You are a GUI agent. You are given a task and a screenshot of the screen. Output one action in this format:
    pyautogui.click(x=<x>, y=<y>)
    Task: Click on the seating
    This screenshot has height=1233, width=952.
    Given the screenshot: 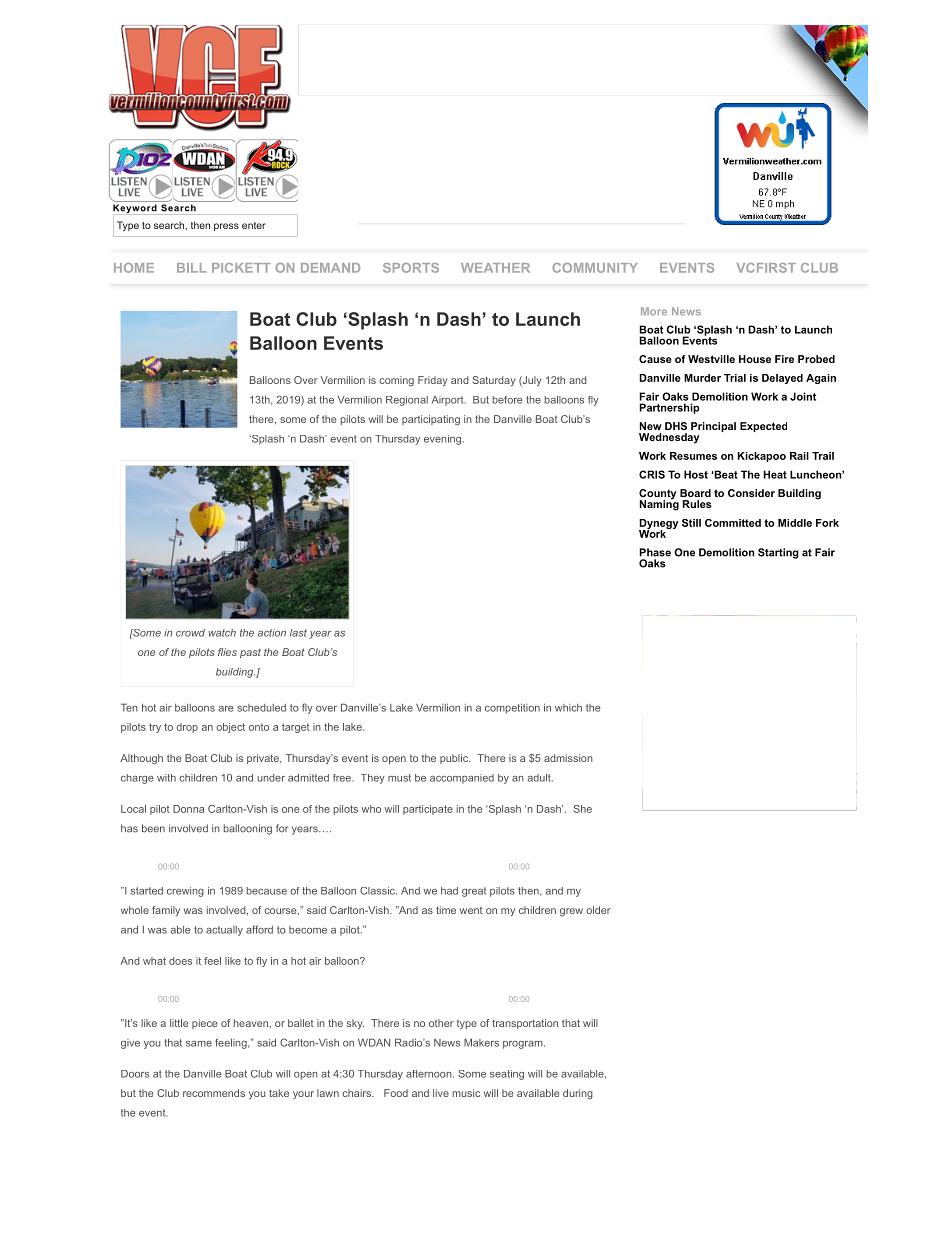 What is the action you would take?
    pyautogui.click(x=507, y=1075)
